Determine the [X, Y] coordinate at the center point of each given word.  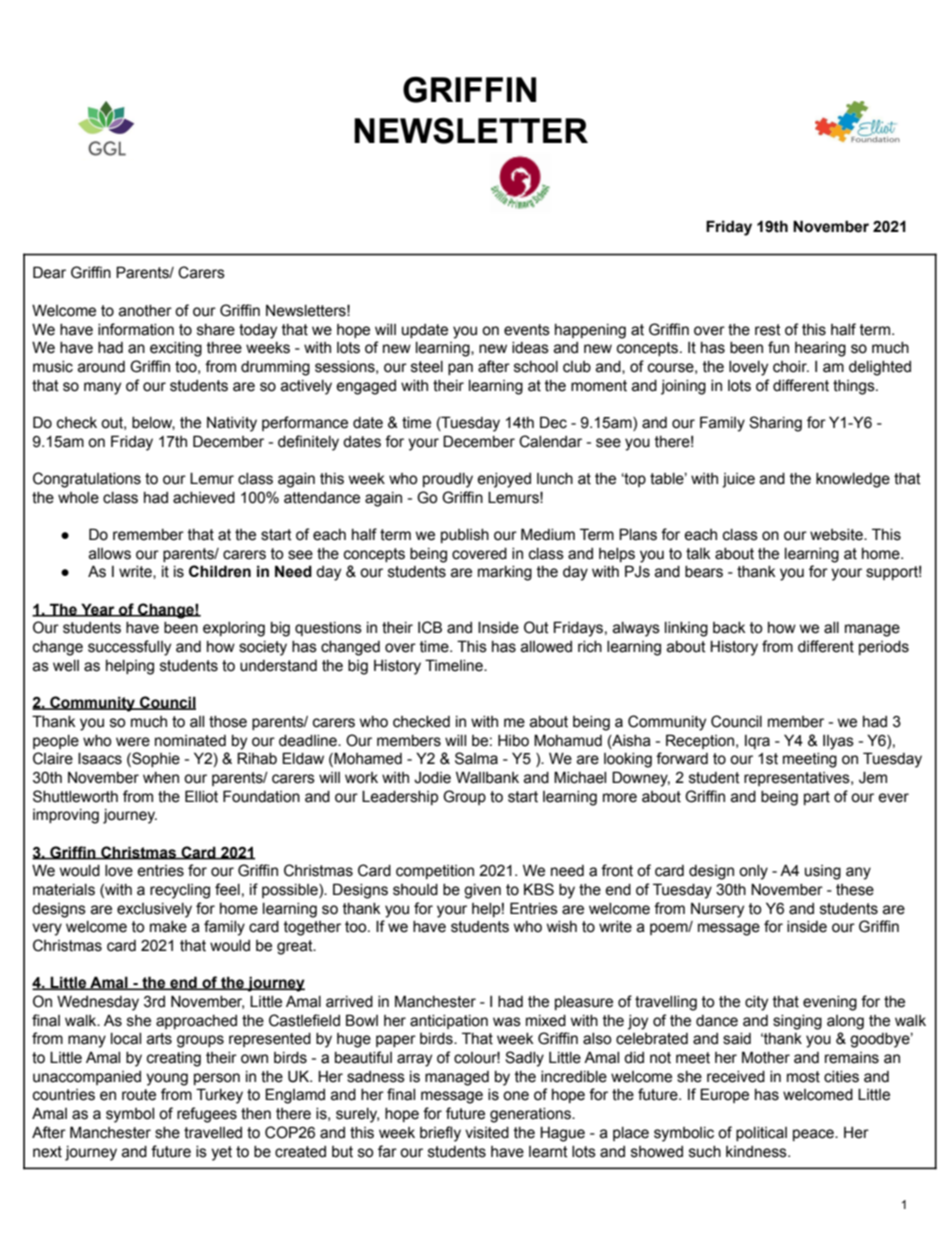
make [168, 927]
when [161, 778]
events [527, 330]
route [139, 1095]
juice [738, 480]
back [729, 628]
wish [562, 927]
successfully [129, 648]
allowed [546, 647]
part [817, 798]
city [756, 1003]
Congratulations [87, 480]
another [145, 311]
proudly [448, 480]
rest [768, 330]
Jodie [432, 778]
